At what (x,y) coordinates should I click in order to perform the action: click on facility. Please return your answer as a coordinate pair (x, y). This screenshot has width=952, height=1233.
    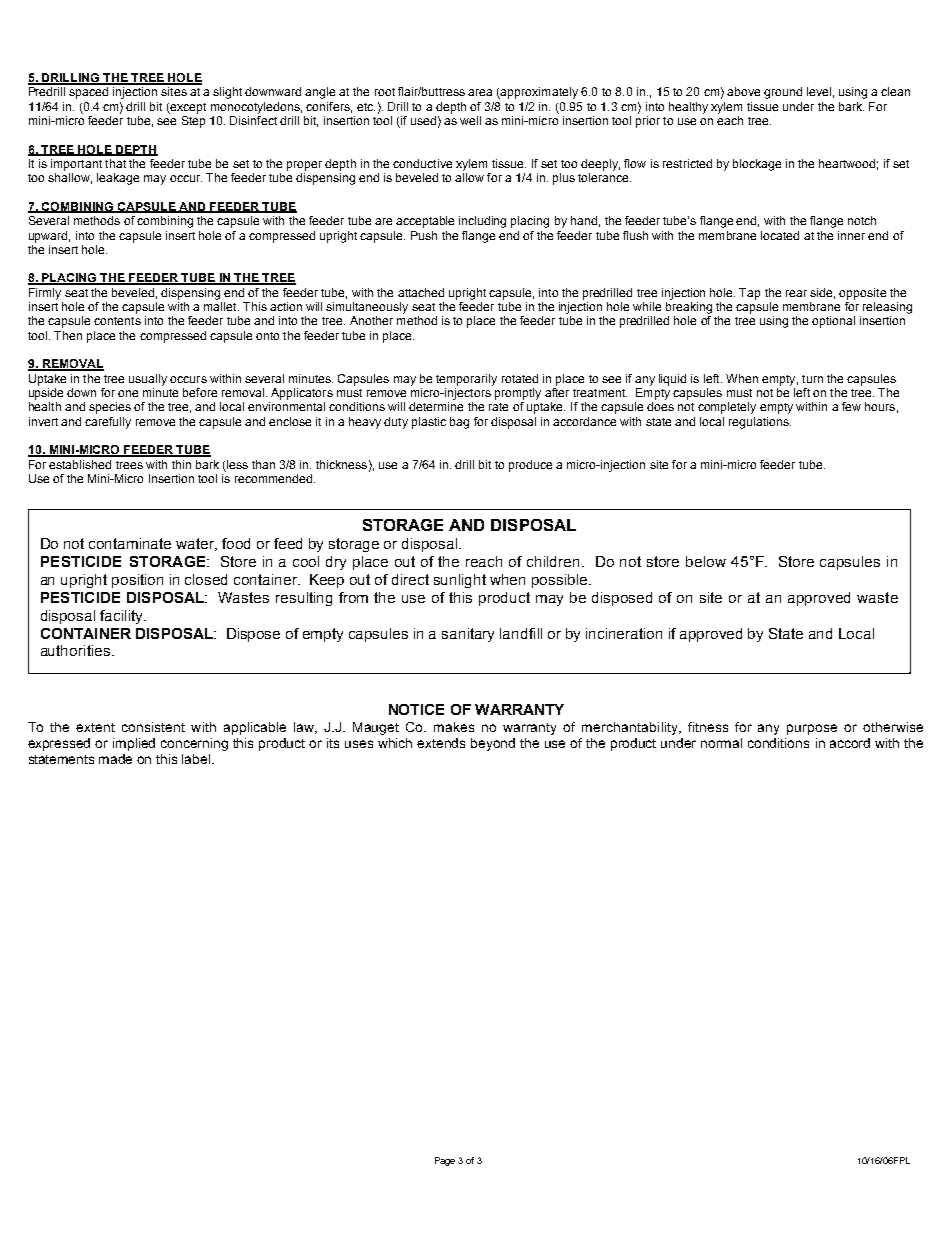
    Looking at the image, I should click on (122, 617).
